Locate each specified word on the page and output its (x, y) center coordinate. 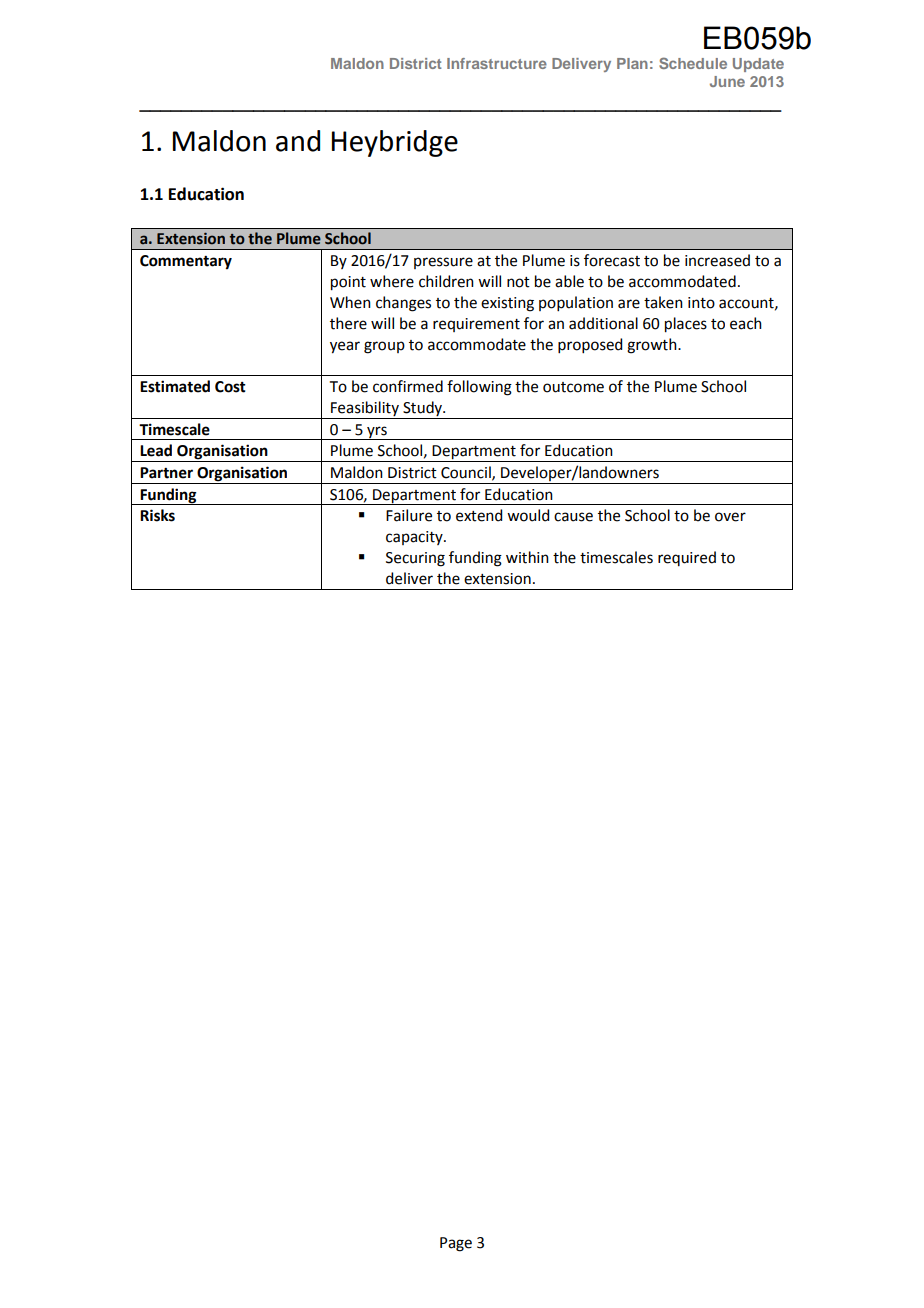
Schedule (693, 63)
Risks (157, 515)
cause (573, 517)
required (687, 558)
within (527, 557)
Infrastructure (497, 63)
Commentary (186, 262)
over (730, 517)
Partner (166, 473)
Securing (415, 559)
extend (479, 515)
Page (456, 1244)
